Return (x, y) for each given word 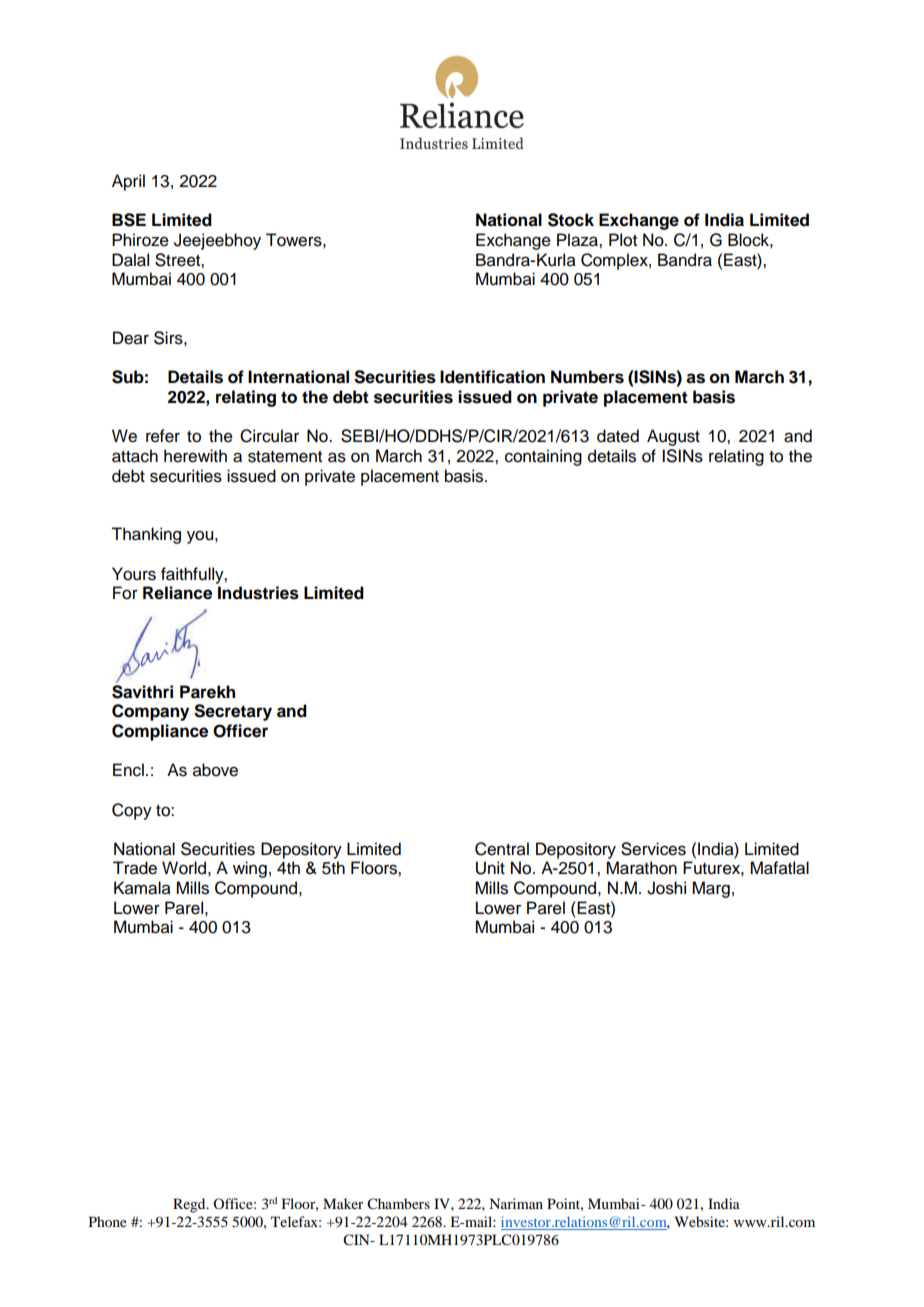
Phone (108, 1221)
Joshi (666, 888)
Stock (571, 220)
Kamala (142, 888)
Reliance (177, 593)
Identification (492, 377)
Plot (623, 240)
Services (653, 849)
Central (502, 849)
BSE (129, 220)
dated (618, 436)
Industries (258, 593)
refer (163, 436)
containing (543, 457)
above (215, 770)
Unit (490, 868)
